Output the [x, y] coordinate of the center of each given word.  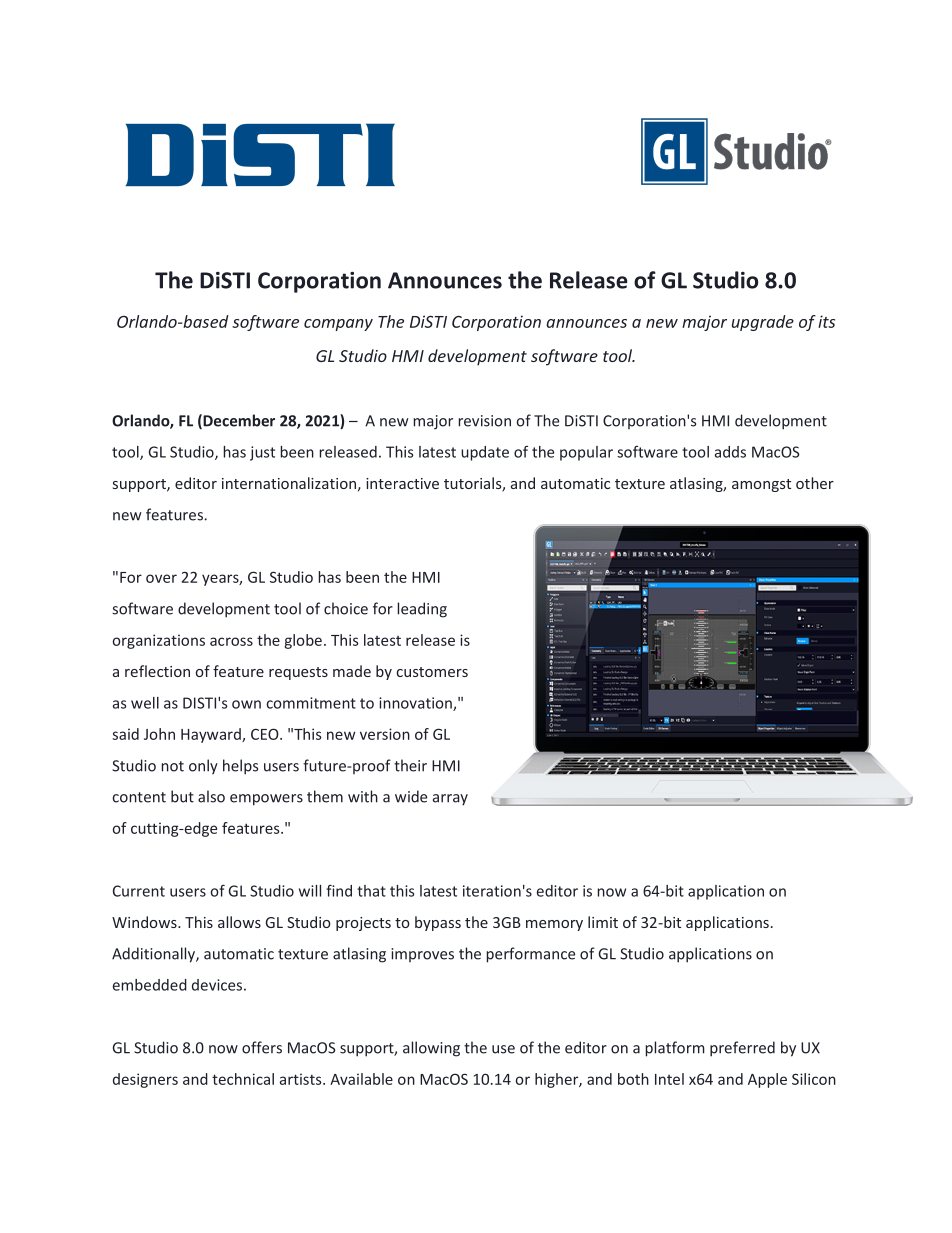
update [485, 453]
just [262, 453]
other [815, 483]
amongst [761, 485]
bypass [438, 923]
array [450, 800]
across [231, 641]
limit [603, 922]
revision [484, 421]
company [338, 325]
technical [243, 1079]
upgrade [763, 323]
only [203, 767]
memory [554, 925]
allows [239, 922]
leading [422, 610]
